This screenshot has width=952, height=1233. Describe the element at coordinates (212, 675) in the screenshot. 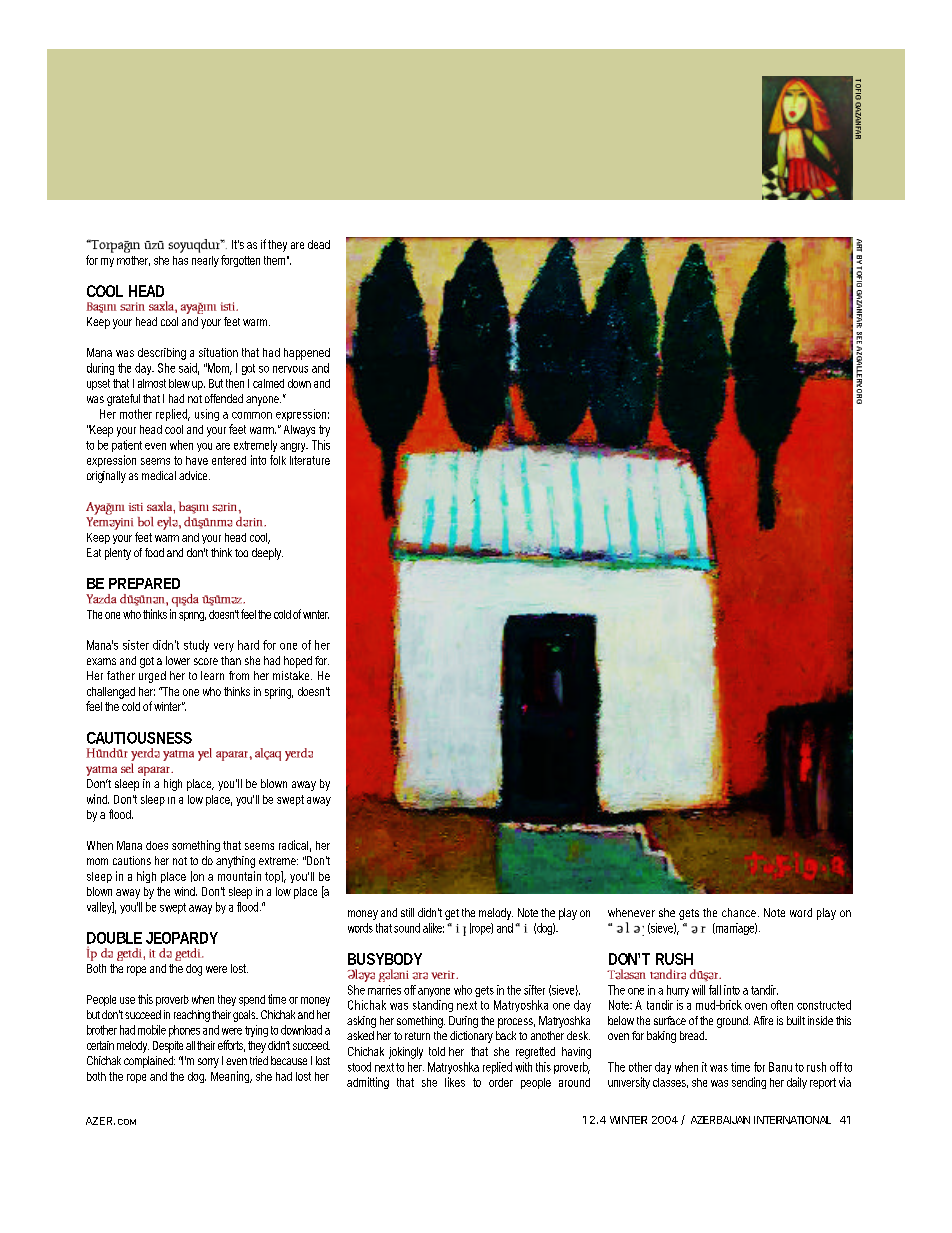

I see `learn` at that location.
